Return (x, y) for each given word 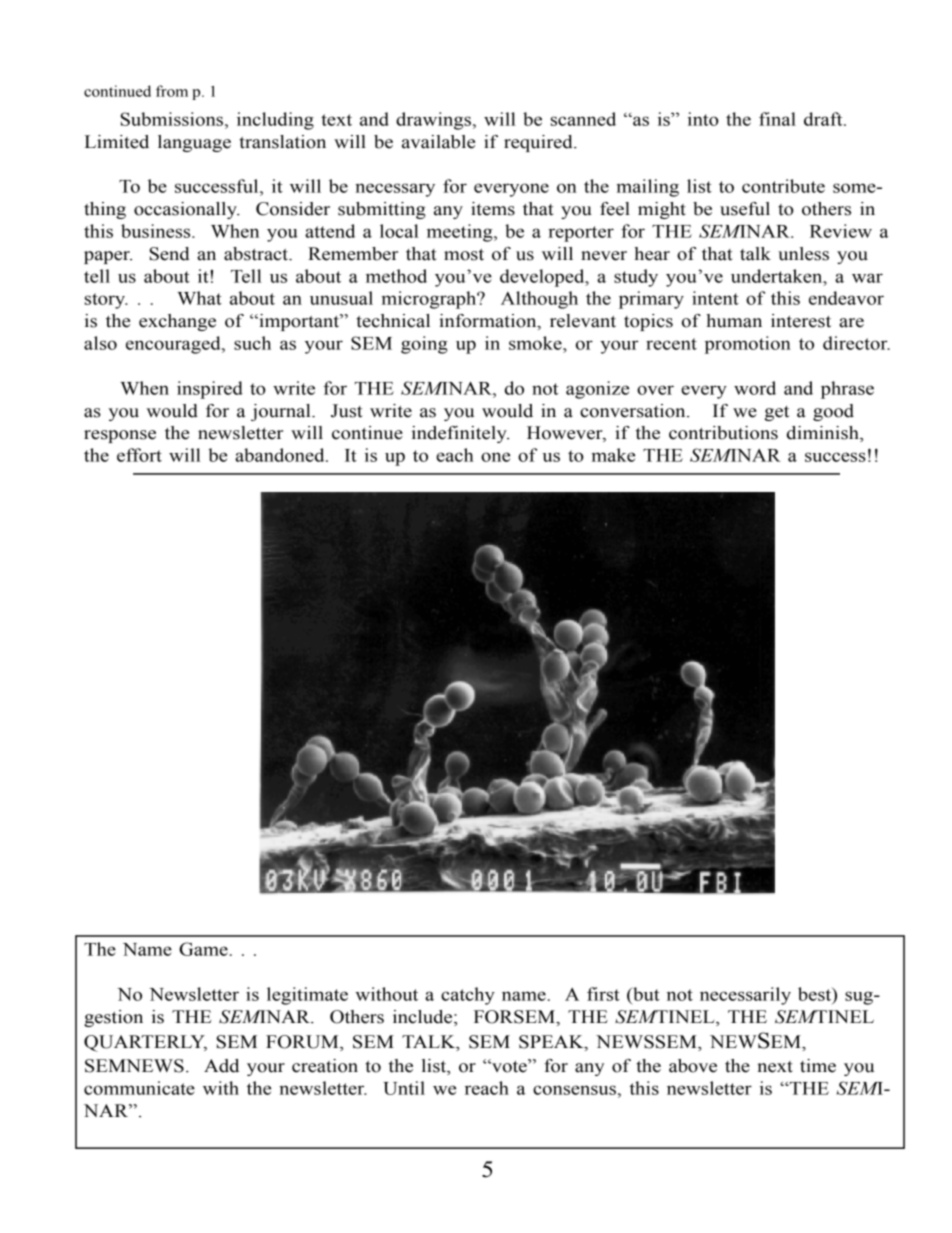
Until (404, 1088)
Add (221, 1066)
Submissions (173, 119)
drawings (433, 121)
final (777, 119)
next (775, 1067)
